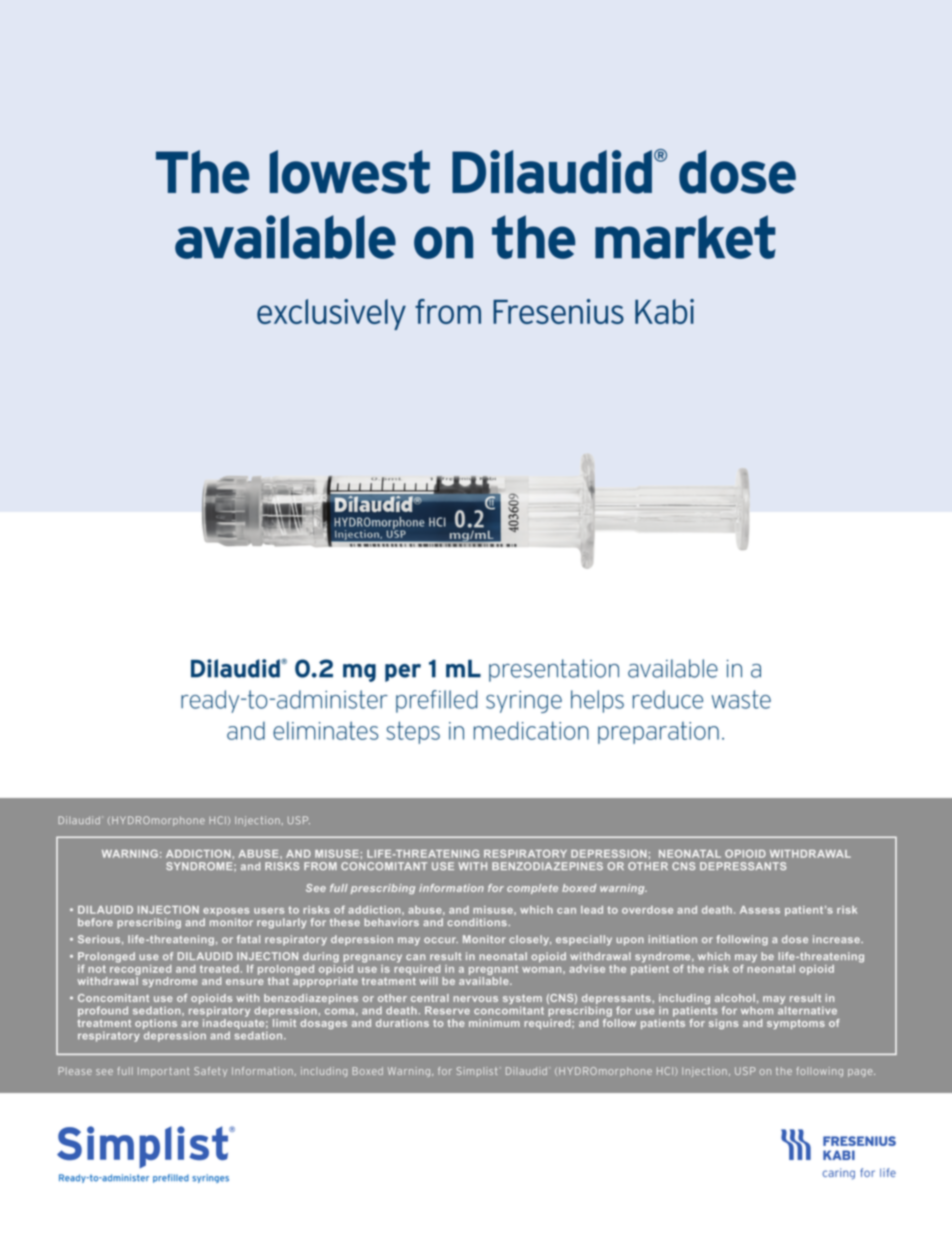 The height and width of the screenshot is (1233, 952). I want to click on options, so click(156, 1025).
